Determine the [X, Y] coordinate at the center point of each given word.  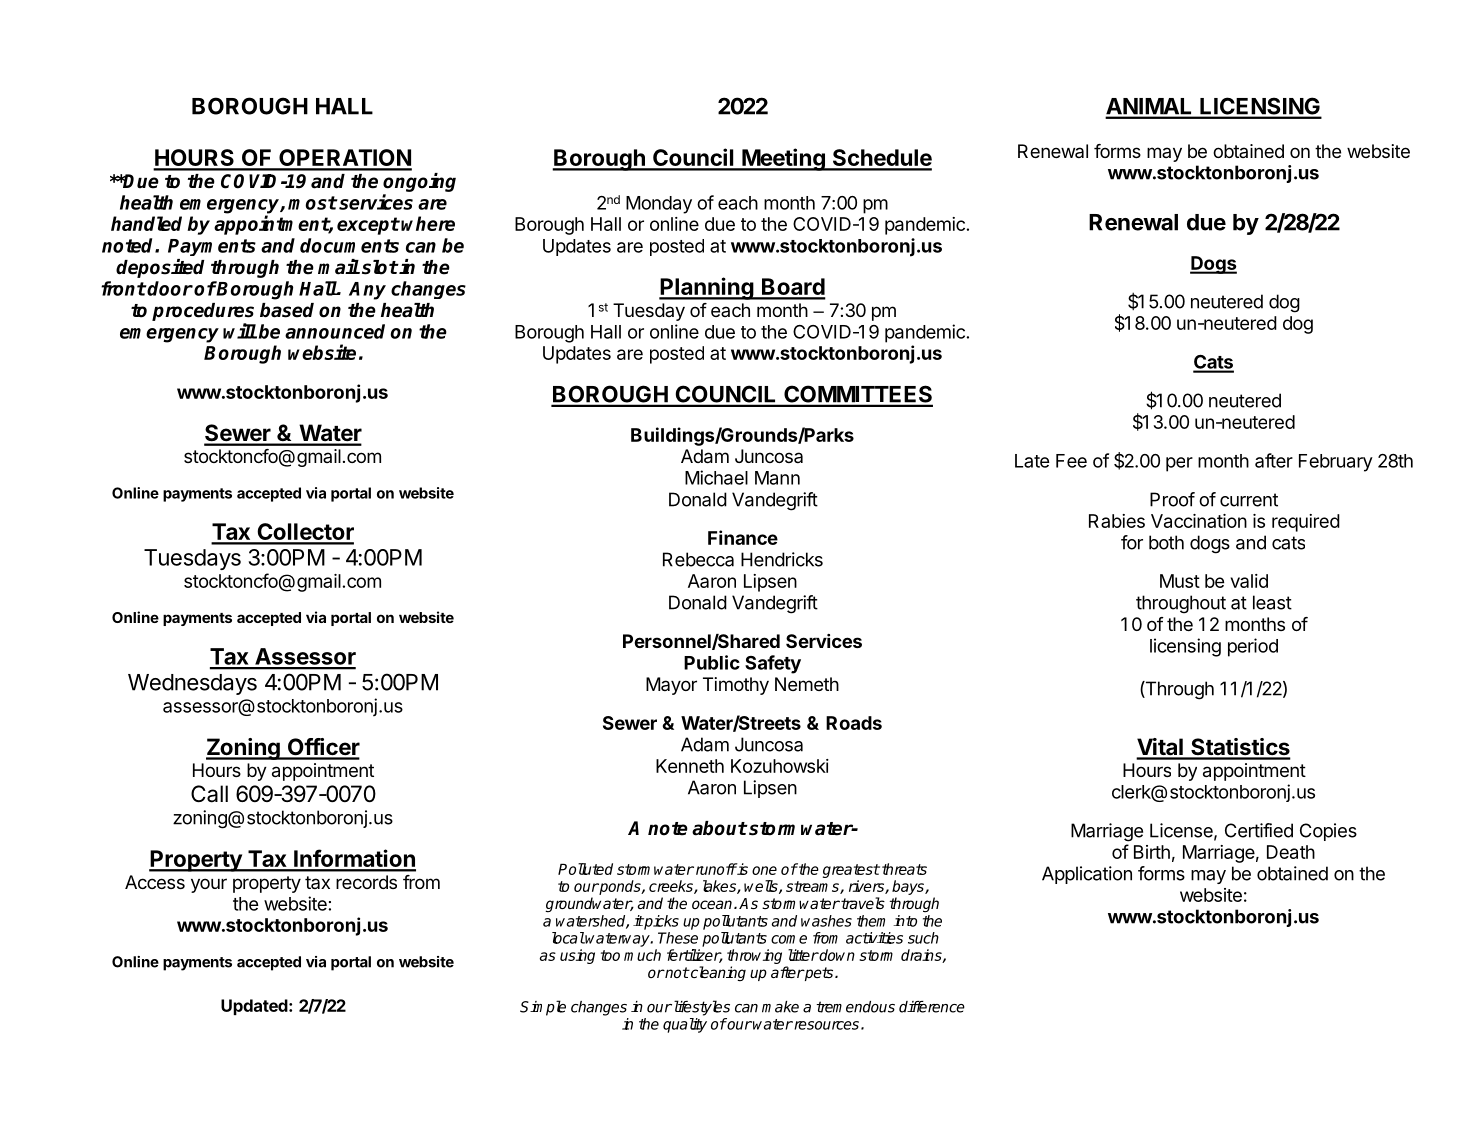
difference [932, 1007]
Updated [255, 1007]
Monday [659, 205]
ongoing [419, 184]
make [780, 1007]
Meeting [783, 159]
